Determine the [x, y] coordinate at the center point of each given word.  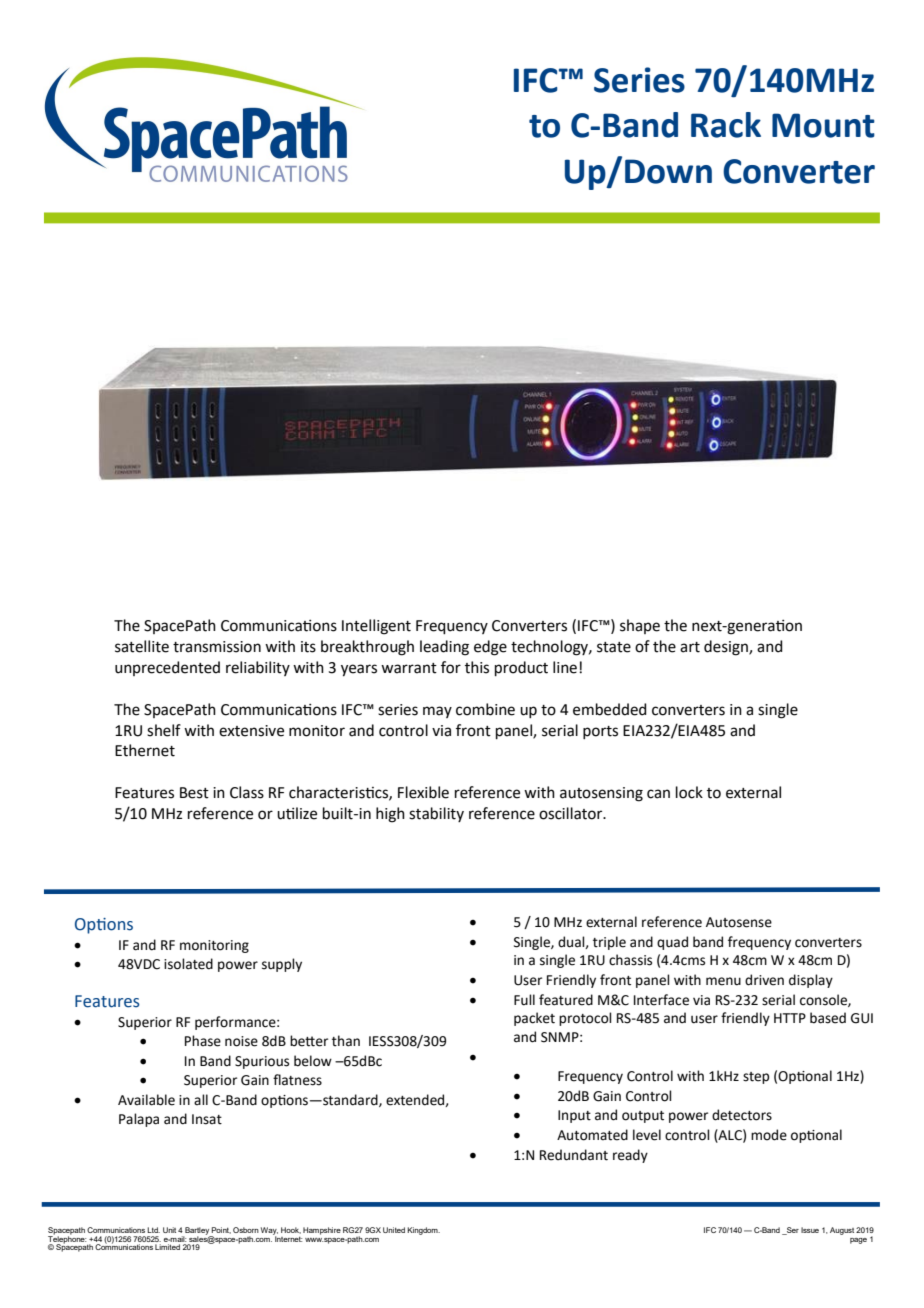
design [727, 648]
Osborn [246, 1230]
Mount [823, 125]
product [521, 668]
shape [640, 626]
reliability [258, 668]
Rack [726, 125]
